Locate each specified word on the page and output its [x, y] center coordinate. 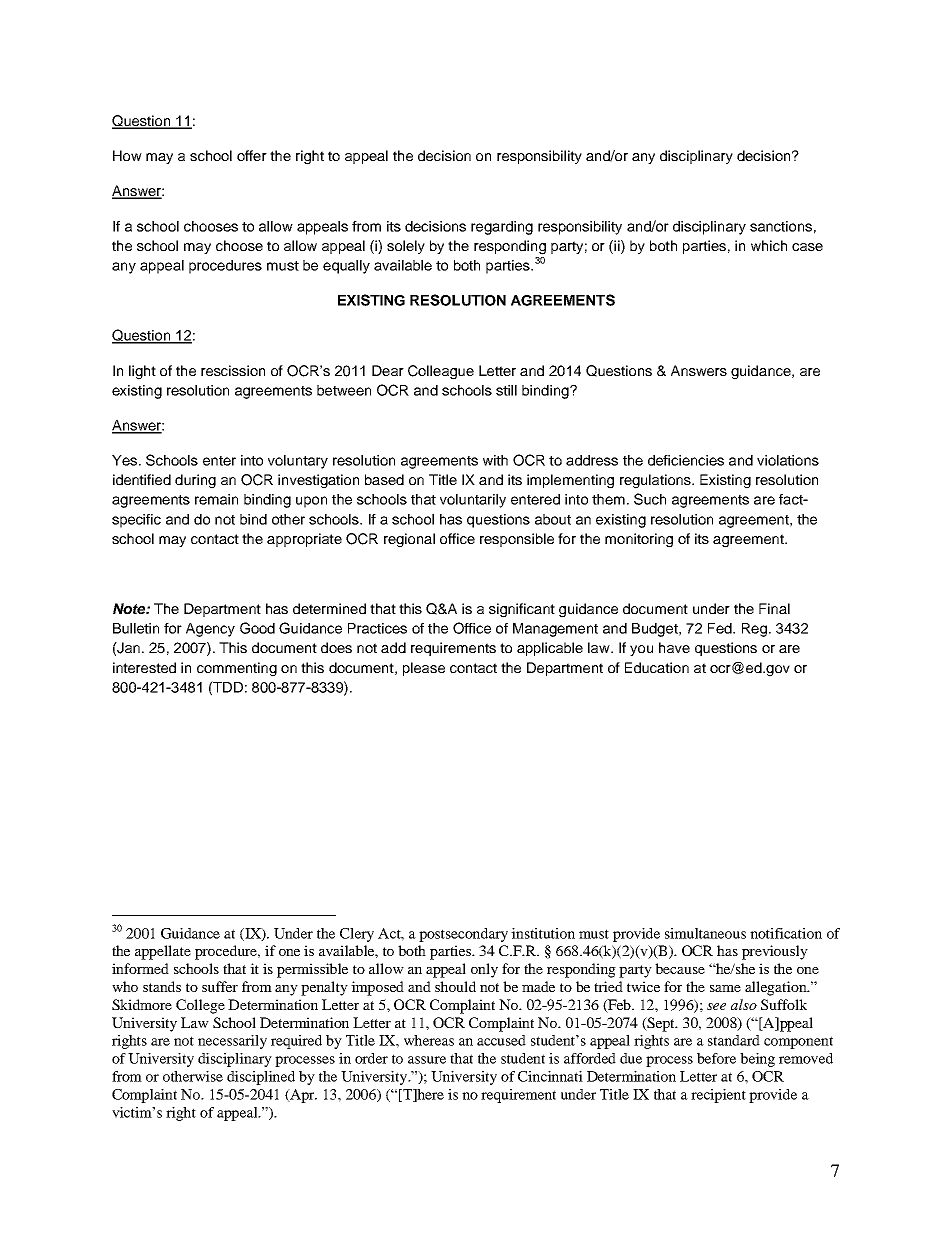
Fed [721, 628]
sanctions [781, 226]
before [716, 1058]
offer [252, 155]
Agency [210, 630]
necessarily [232, 1042]
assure [427, 1060]
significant [522, 610]
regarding [502, 228]
